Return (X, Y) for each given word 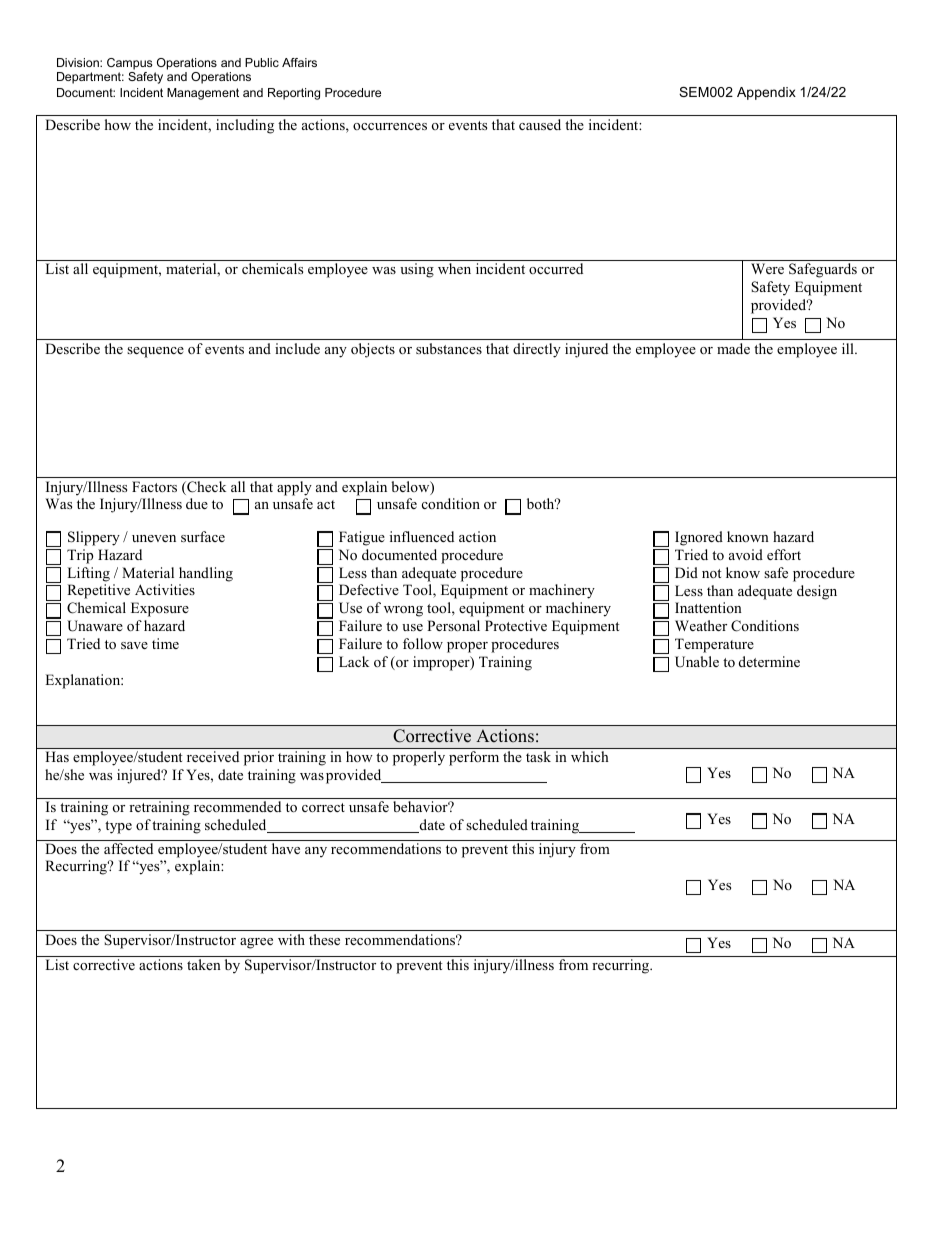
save (134, 645)
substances (449, 348)
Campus (129, 64)
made (733, 348)
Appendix (766, 93)
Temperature (714, 645)
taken (204, 964)
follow (423, 643)
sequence (155, 352)
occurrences (390, 126)
